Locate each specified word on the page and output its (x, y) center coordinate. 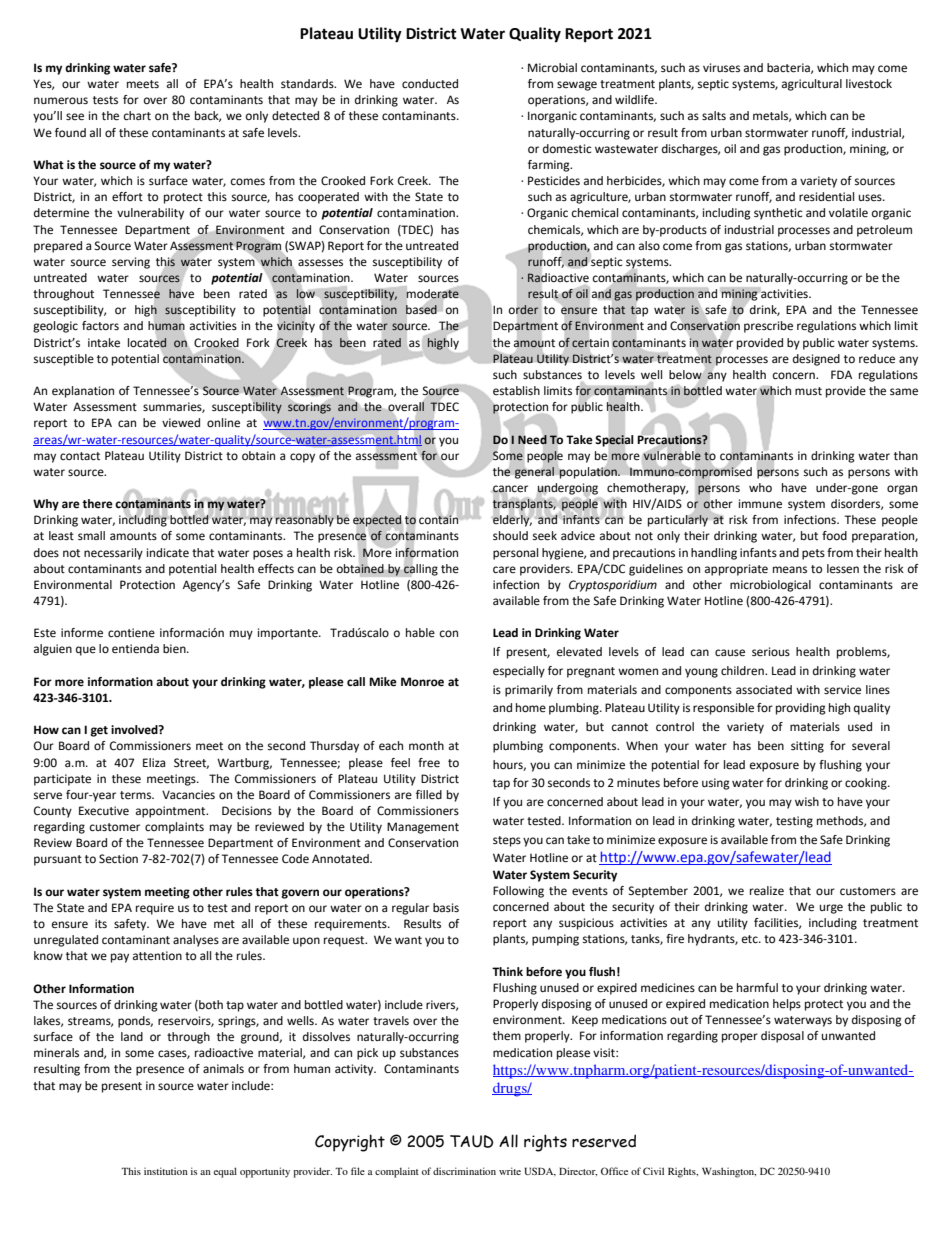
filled (429, 795)
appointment (172, 812)
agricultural (812, 85)
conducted (430, 83)
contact (80, 456)
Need (532, 440)
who (760, 487)
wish (807, 801)
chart (137, 115)
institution (166, 1171)
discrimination (464, 1171)
